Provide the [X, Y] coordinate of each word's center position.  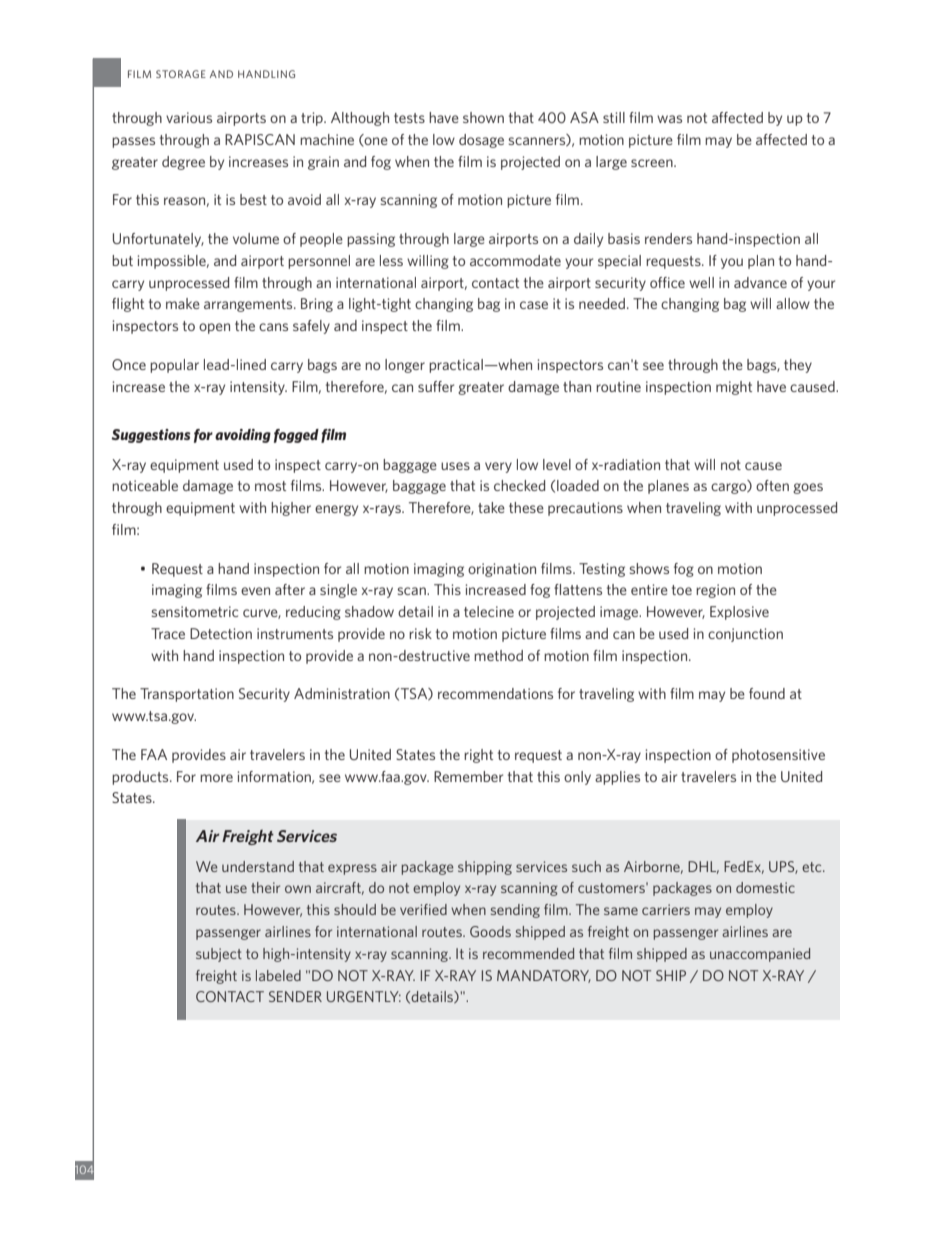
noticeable [145, 485]
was [669, 119]
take [491, 507]
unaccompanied [760, 955]
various [189, 117]
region [715, 591]
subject [219, 955]
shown [483, 117]
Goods [490, 931]
